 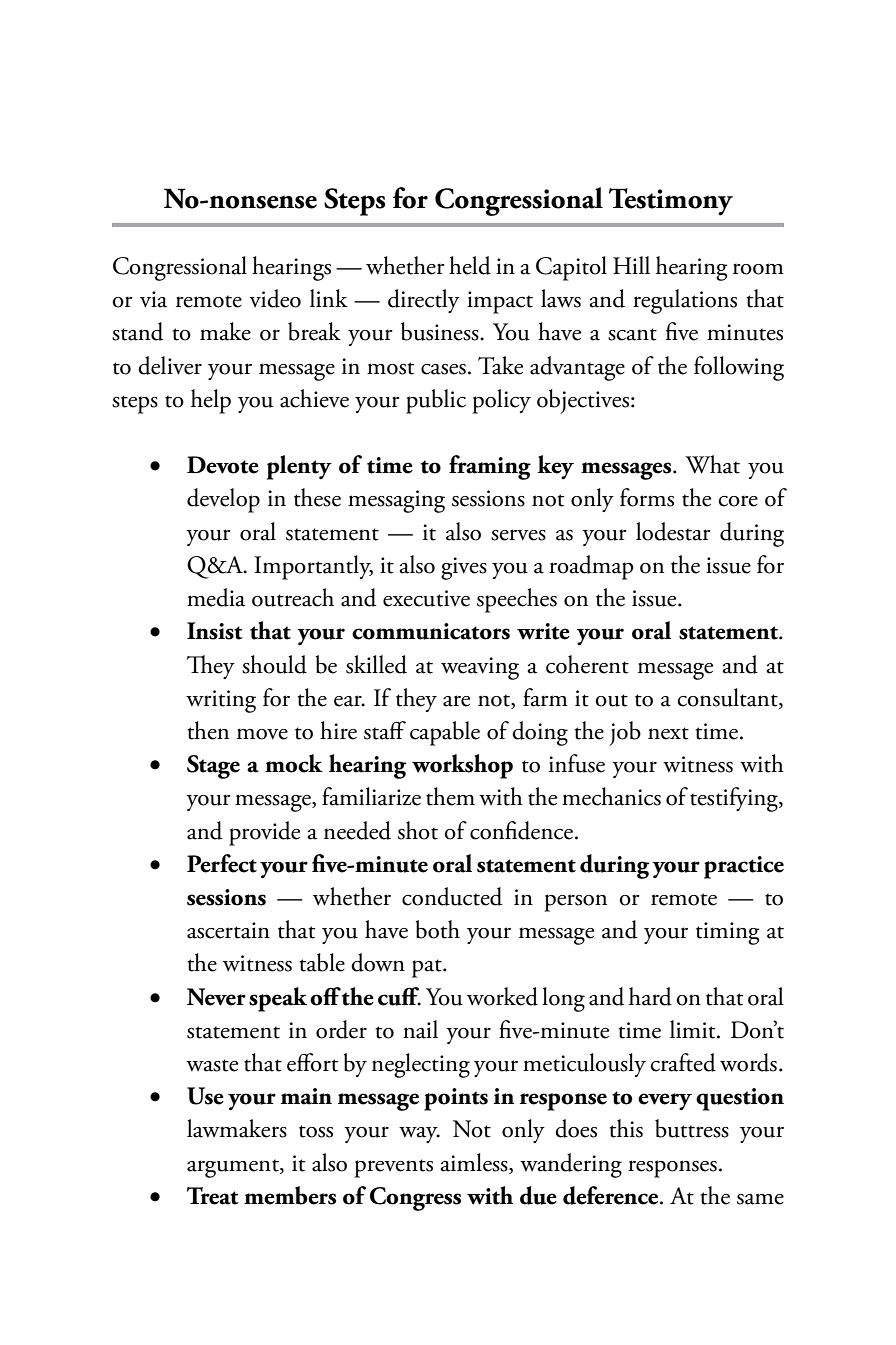 What do you see at coordinates (490, 467) in the screenshot?
I see `framing` at bounding box center [490, 467].
